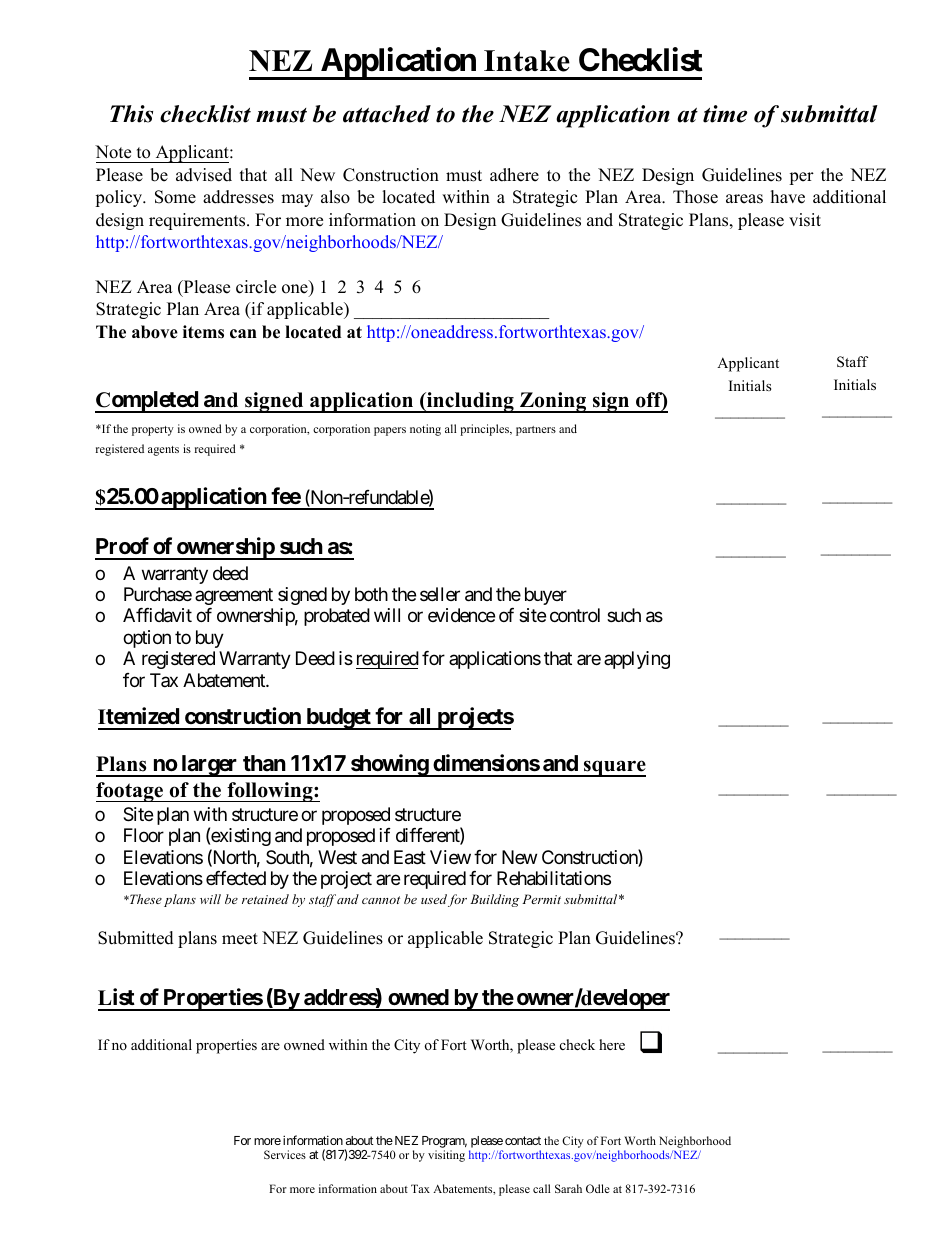 Image resolution: width=952 pixels, height=1233 pixels. I want to click on attached, so click(387, 114).
